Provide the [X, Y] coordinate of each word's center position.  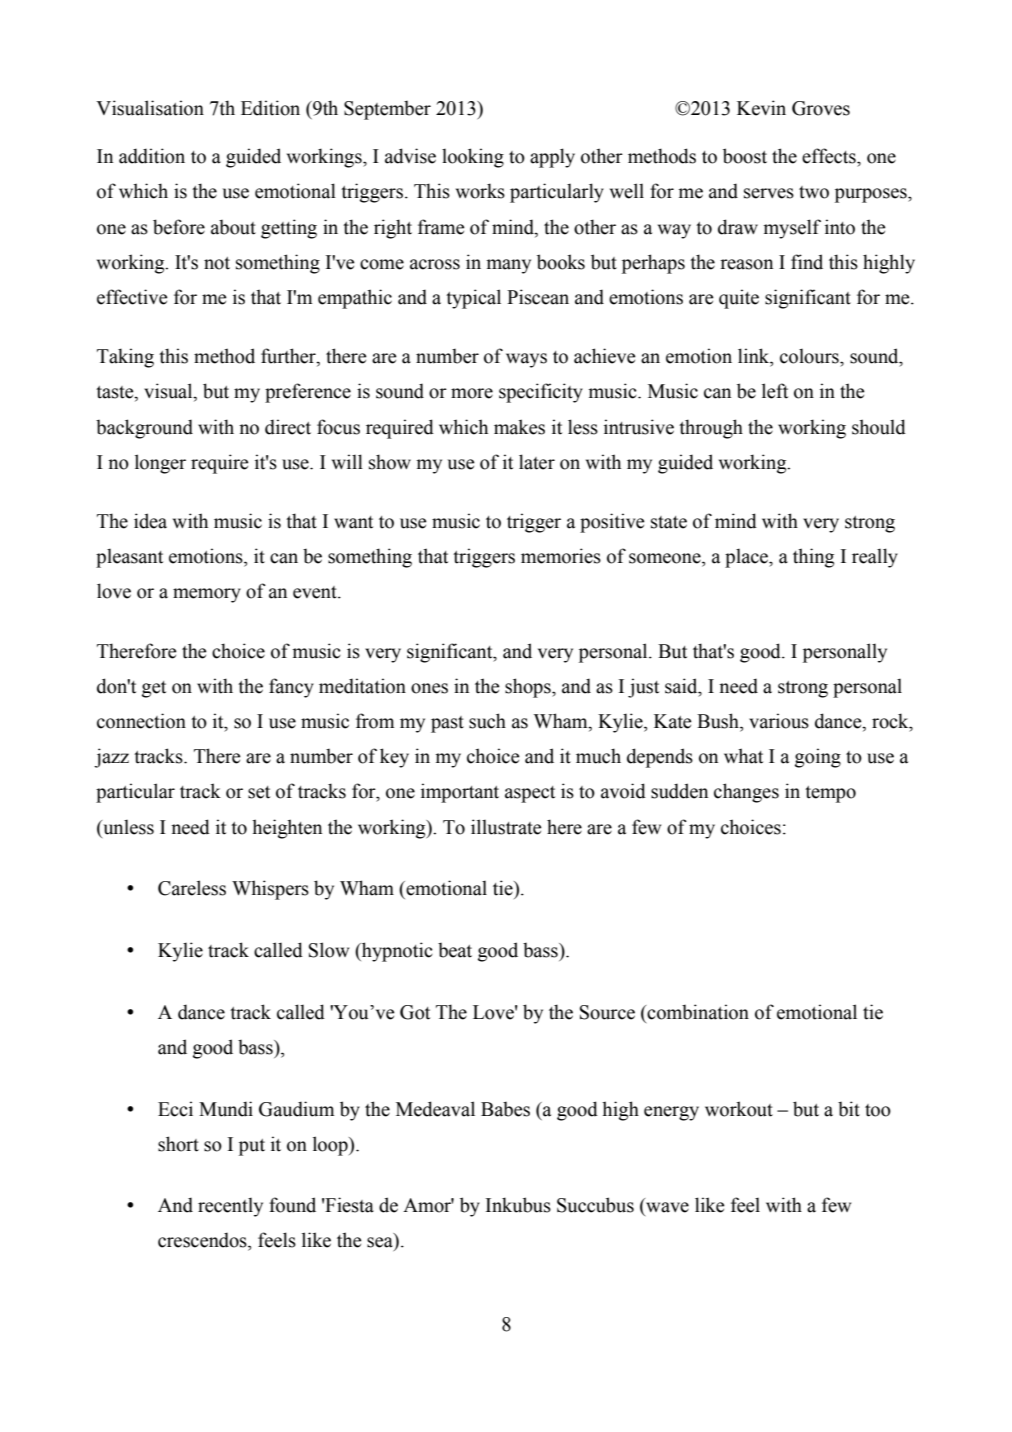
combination [698, 1012]
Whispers [270, 890]
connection [141, 721]
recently [230, 1207]
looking [473, 158]
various [779, 721]
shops [529, 688]
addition [152, 156]
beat [455, 950]
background [144, 429]
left [775, 391]
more [472, 393]
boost [745, 156]
